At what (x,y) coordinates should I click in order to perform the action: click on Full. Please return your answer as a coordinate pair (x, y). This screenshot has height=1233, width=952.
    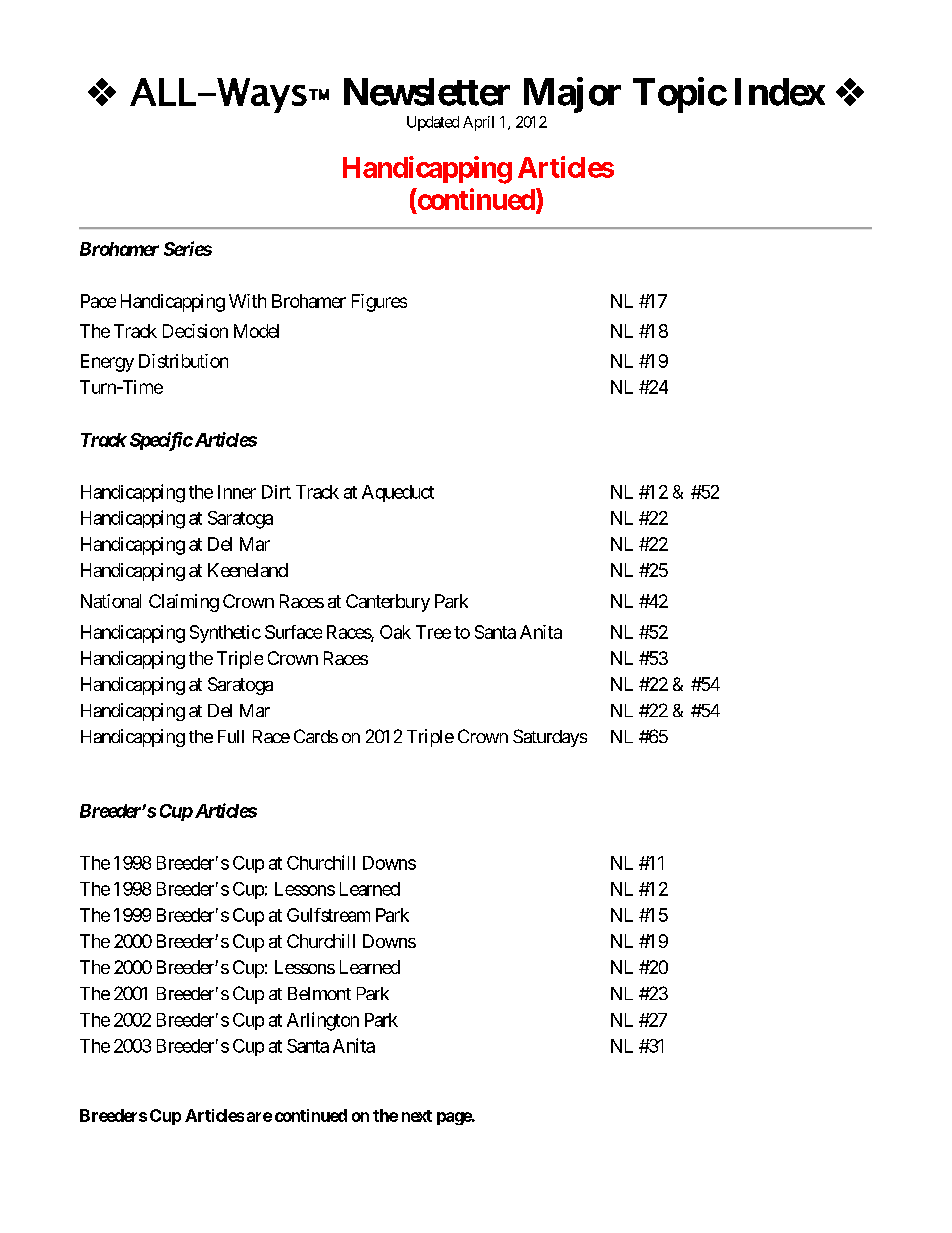
    Looking at the image, I should click on (231, 736).
